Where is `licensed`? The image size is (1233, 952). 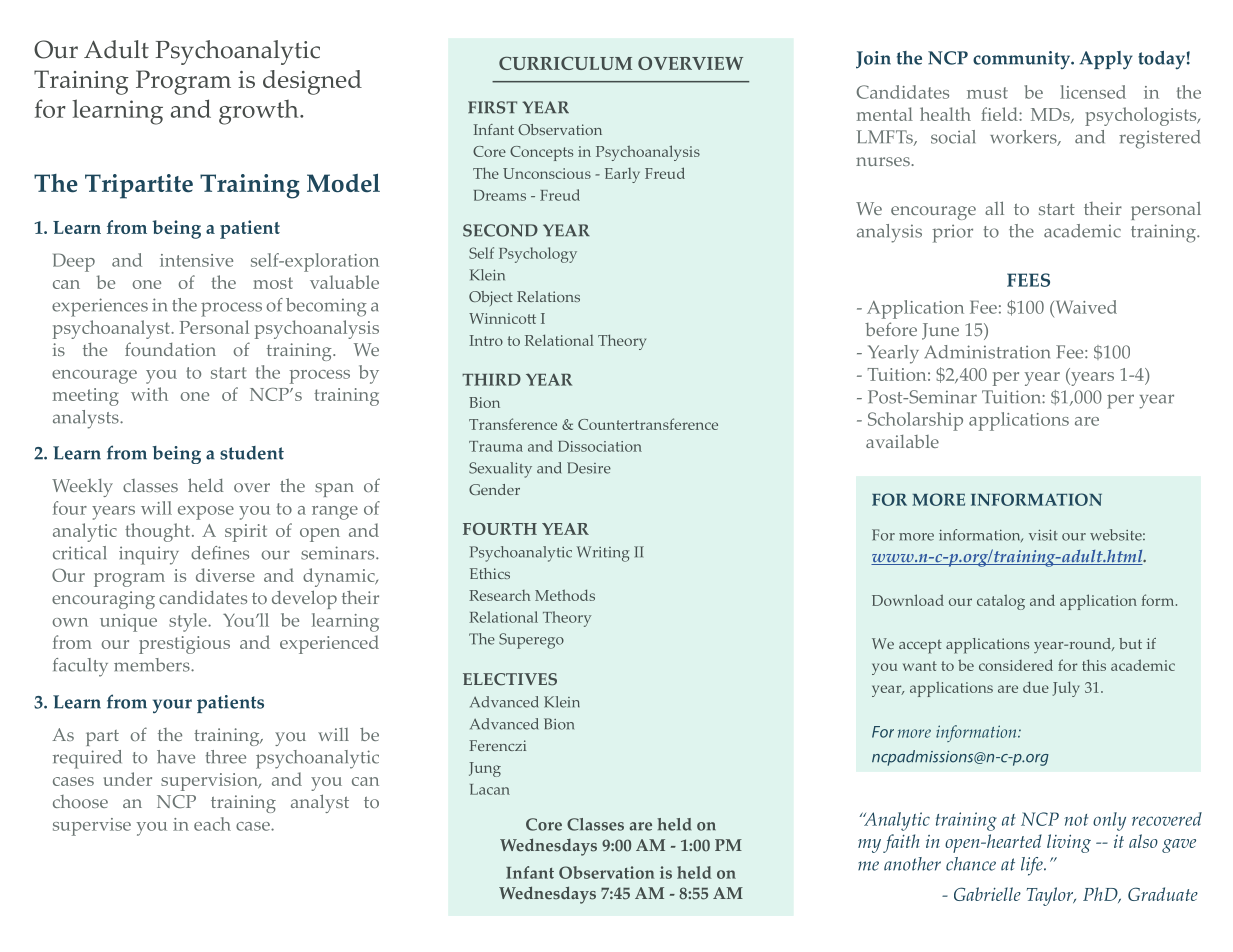
licensed is located at coordinates (1093, 92).
